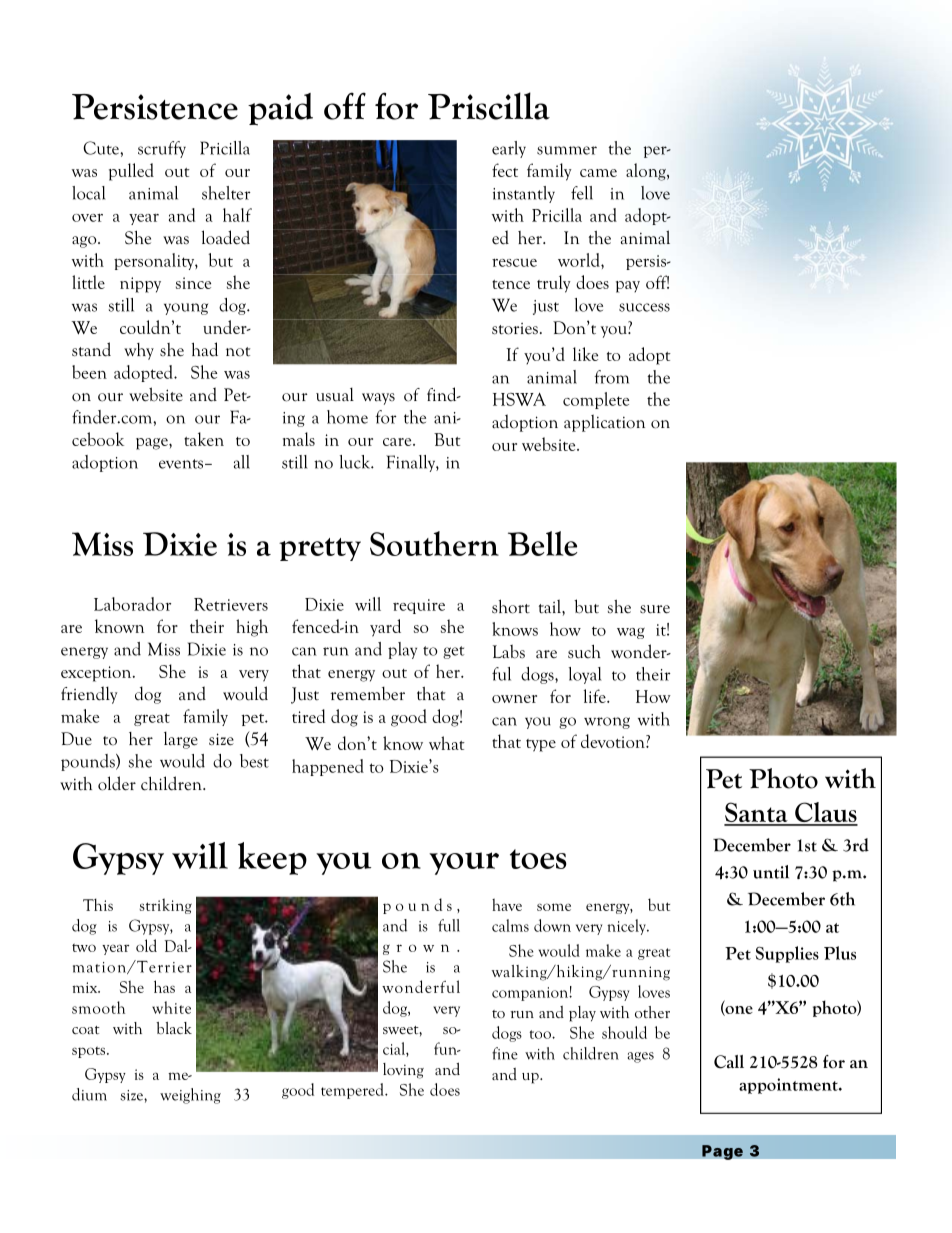  I want to click on Retrievers, so click(231, 604).
